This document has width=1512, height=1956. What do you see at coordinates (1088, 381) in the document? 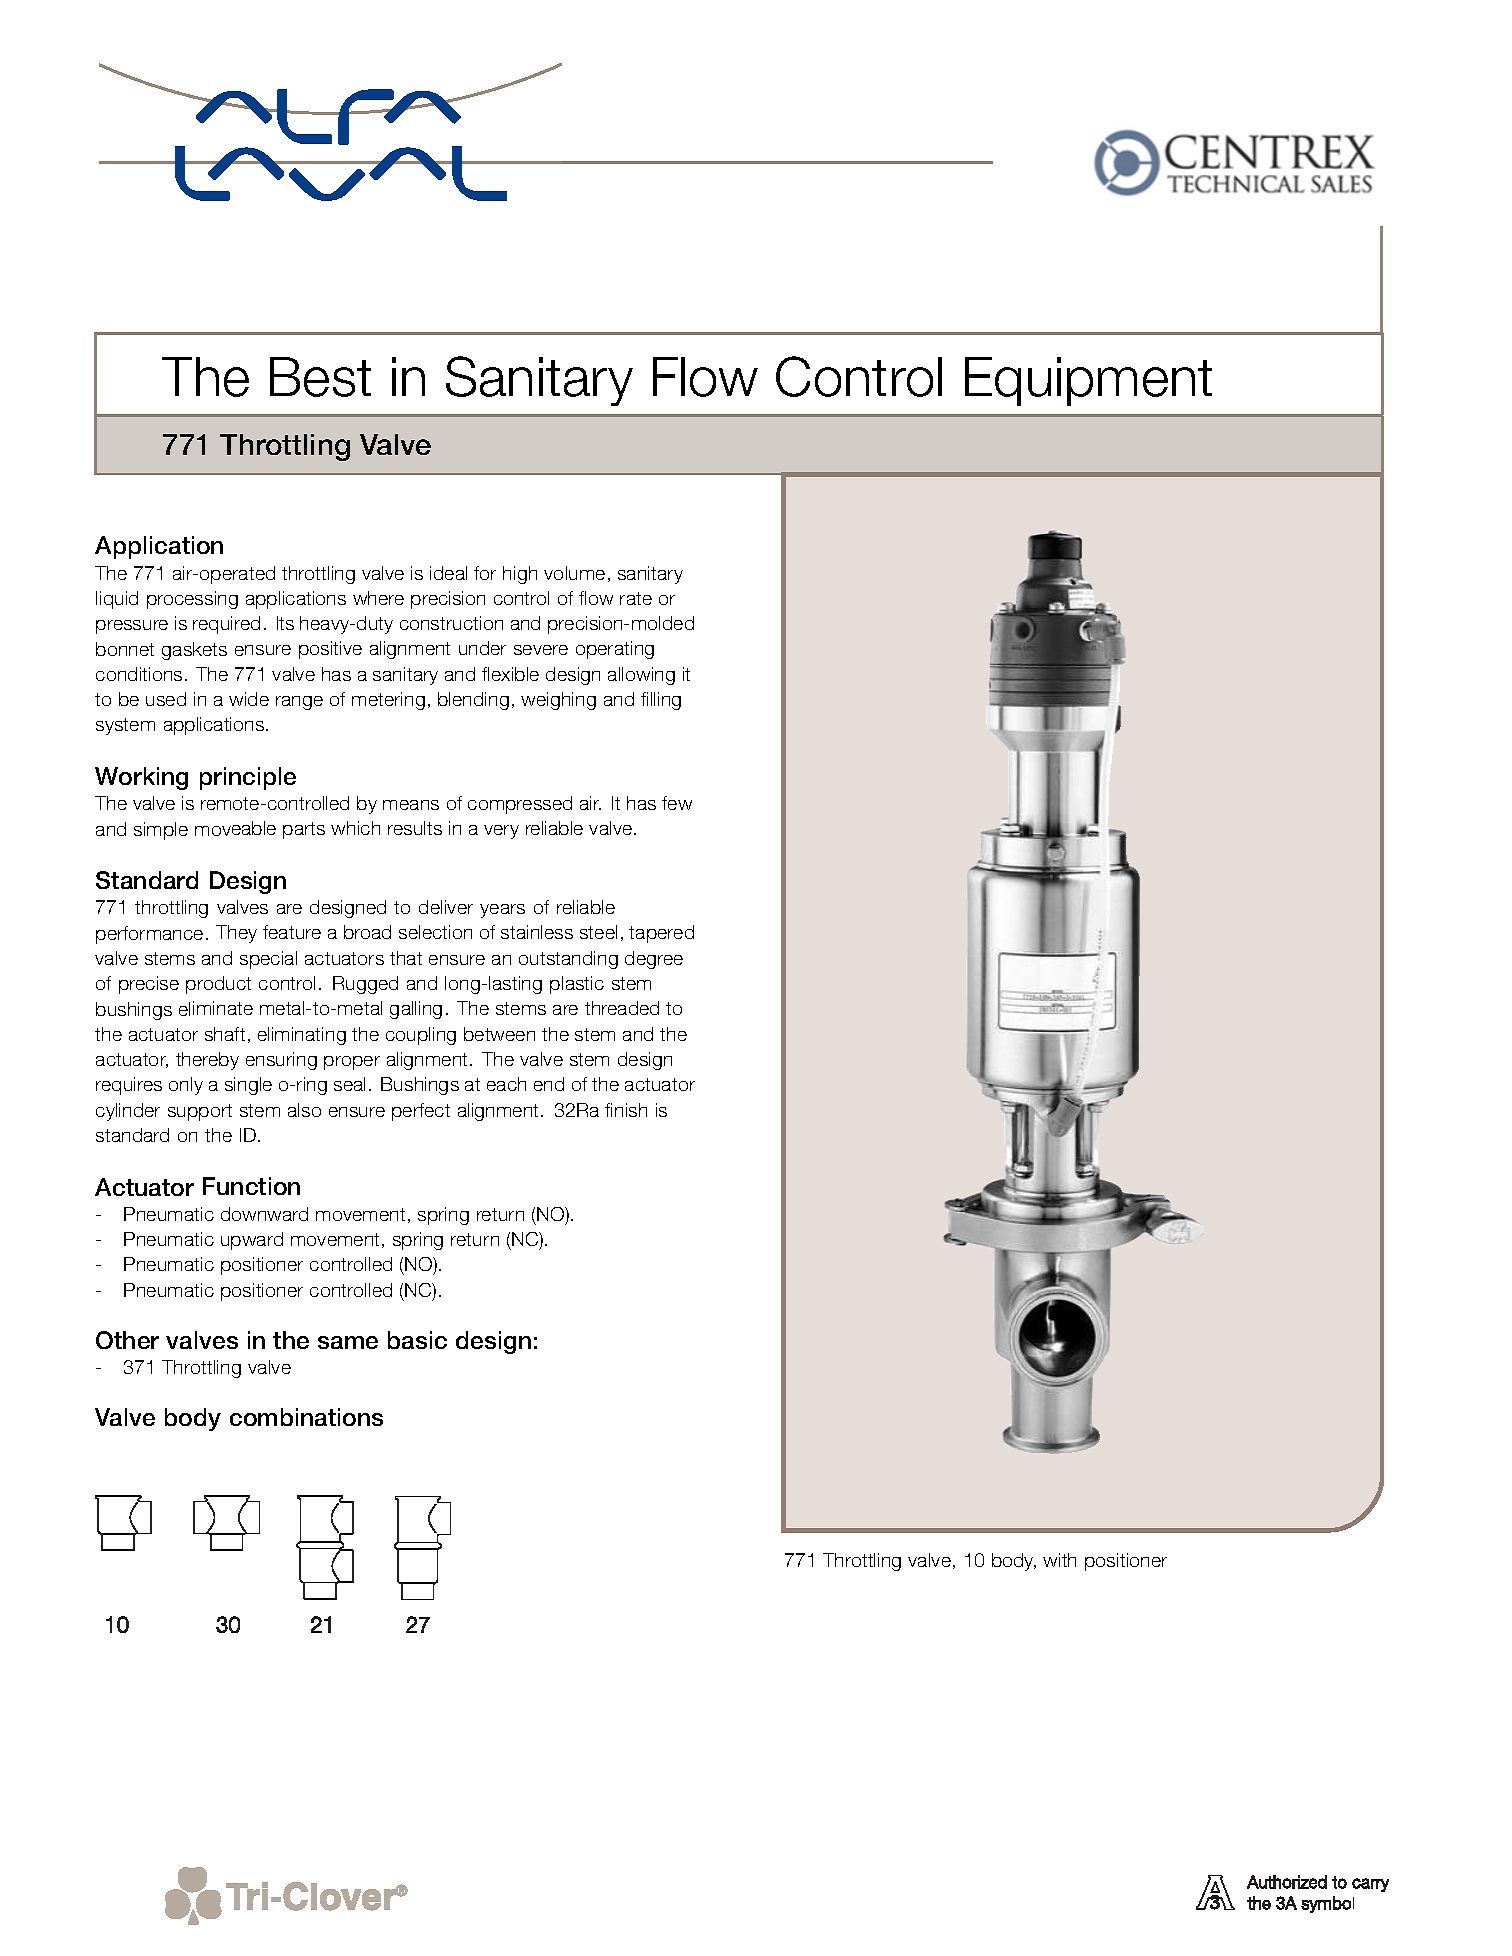
I see `Equipment` at bounding box center [1088, 381].
